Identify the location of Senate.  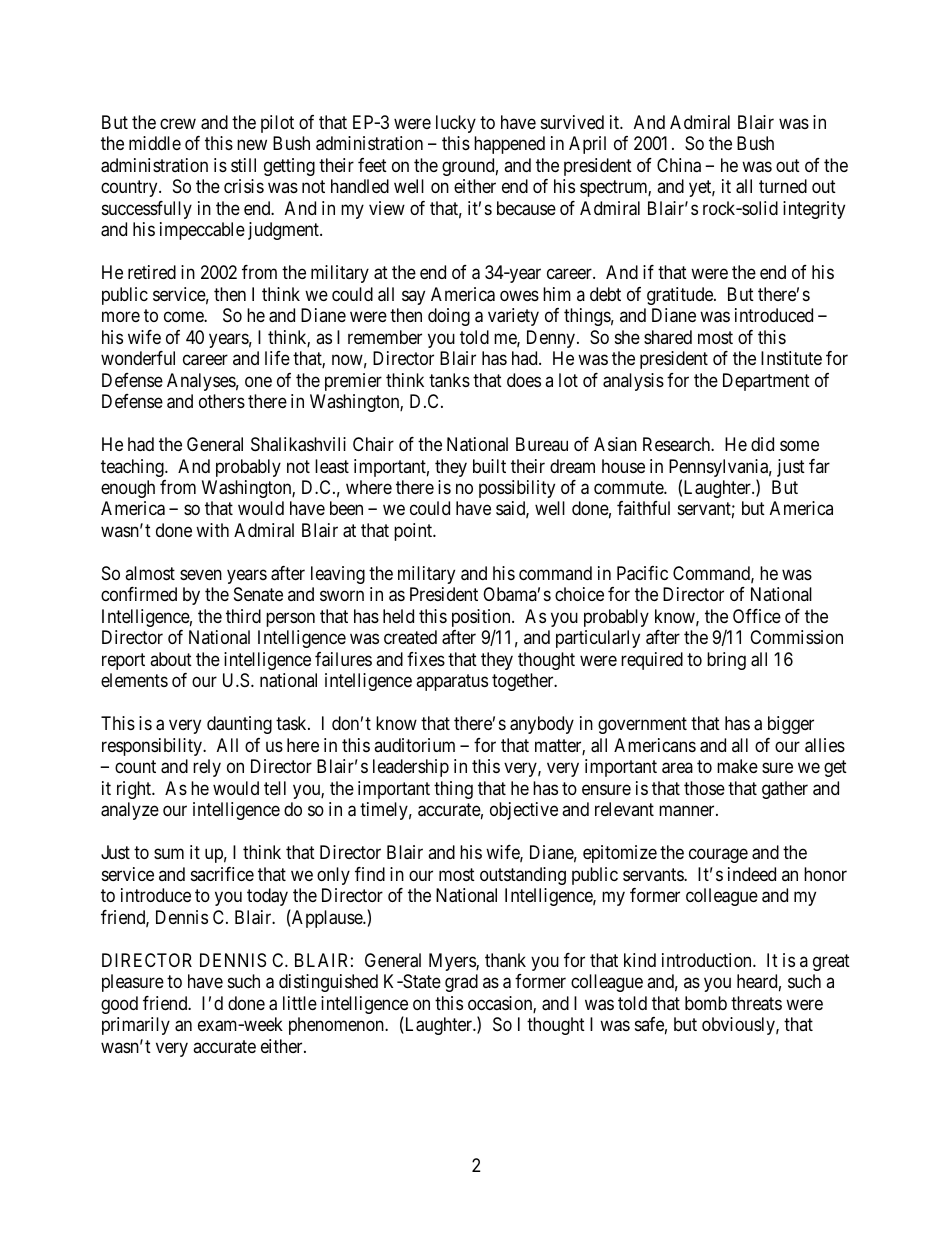
(258, 594).
